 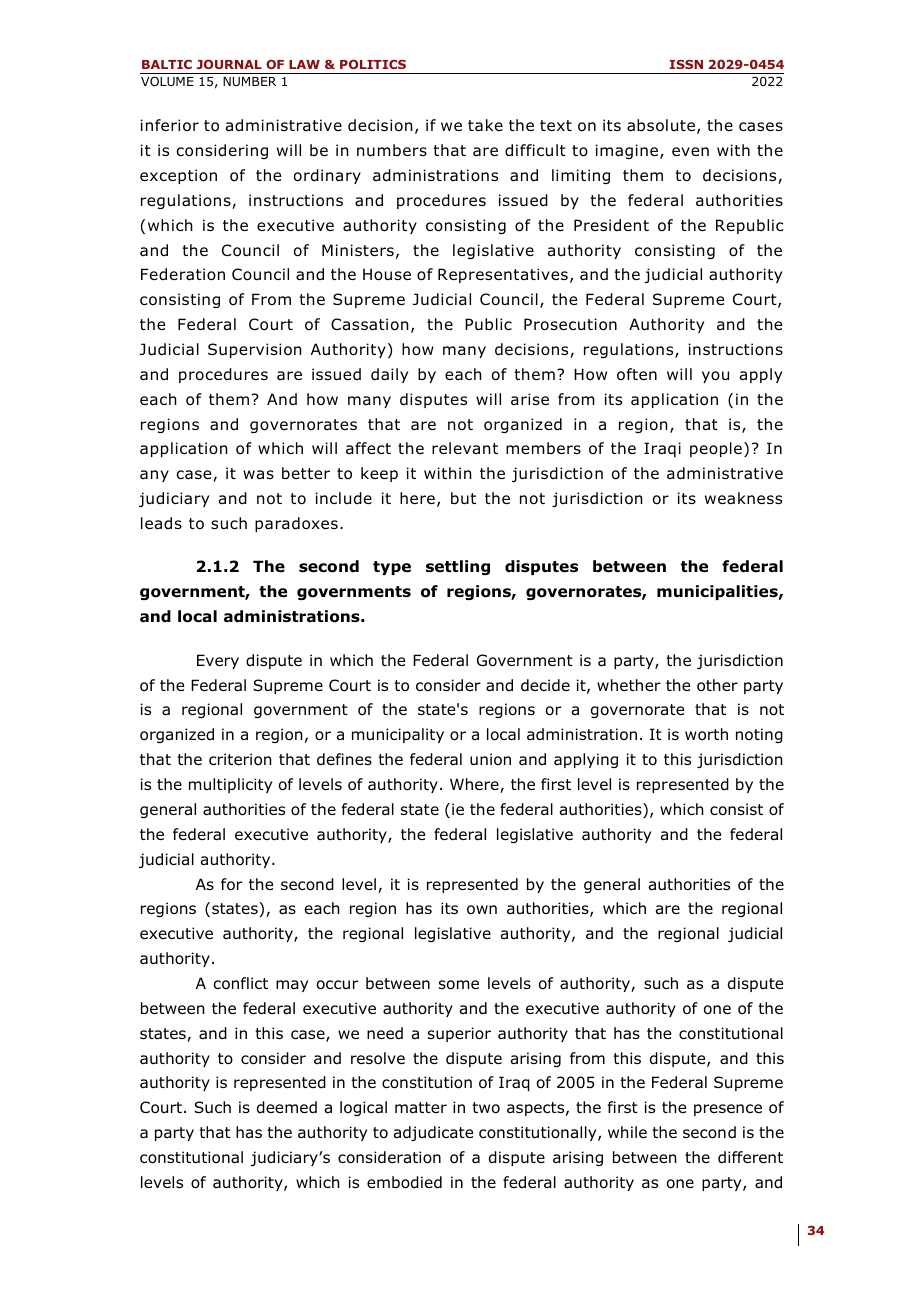 What do you see at coordinates (287, 1107) in the screenshot?
I see `deemed` at bounding box center [287, 1107].
